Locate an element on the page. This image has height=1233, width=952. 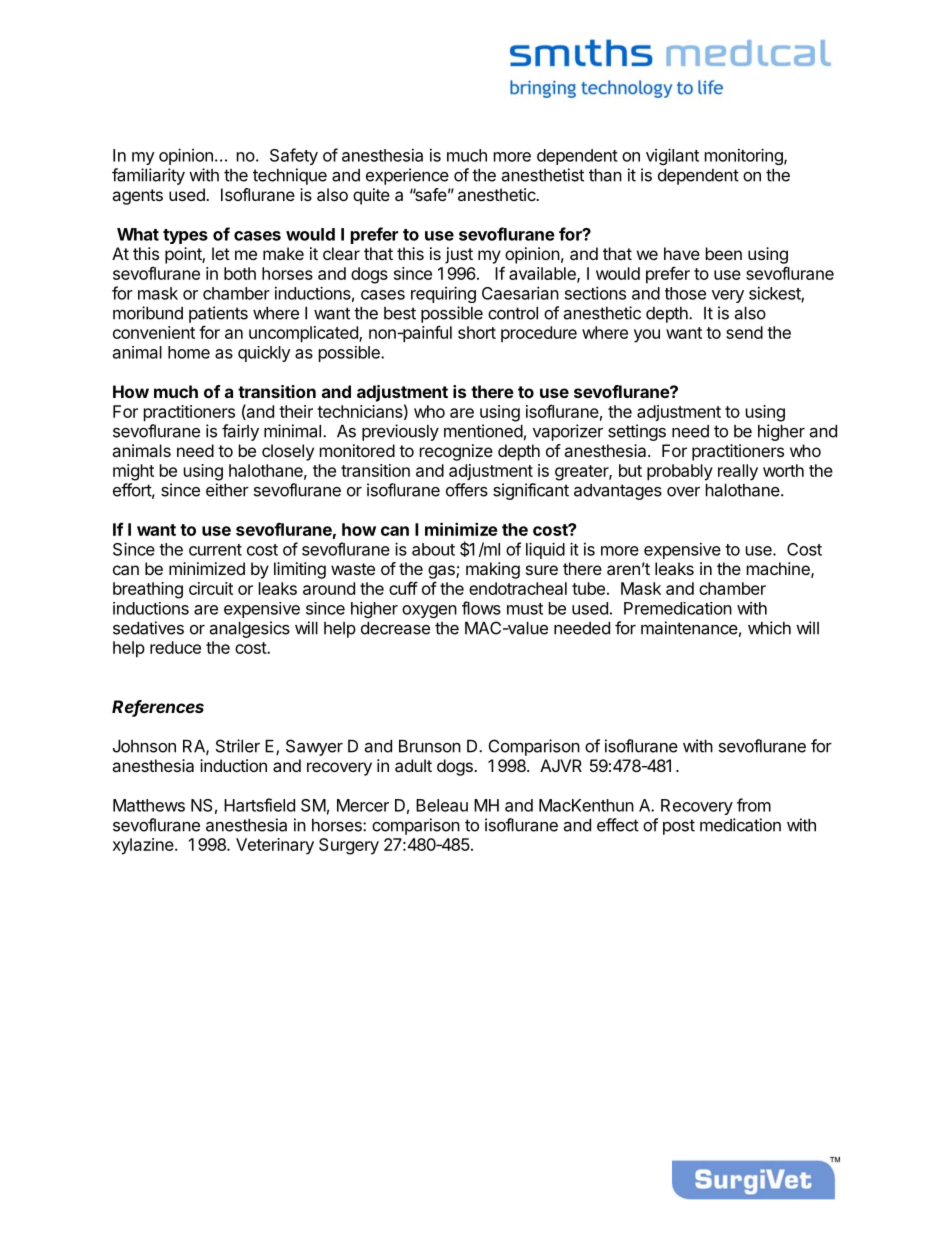
settings is located at coordinates (637, 432).
